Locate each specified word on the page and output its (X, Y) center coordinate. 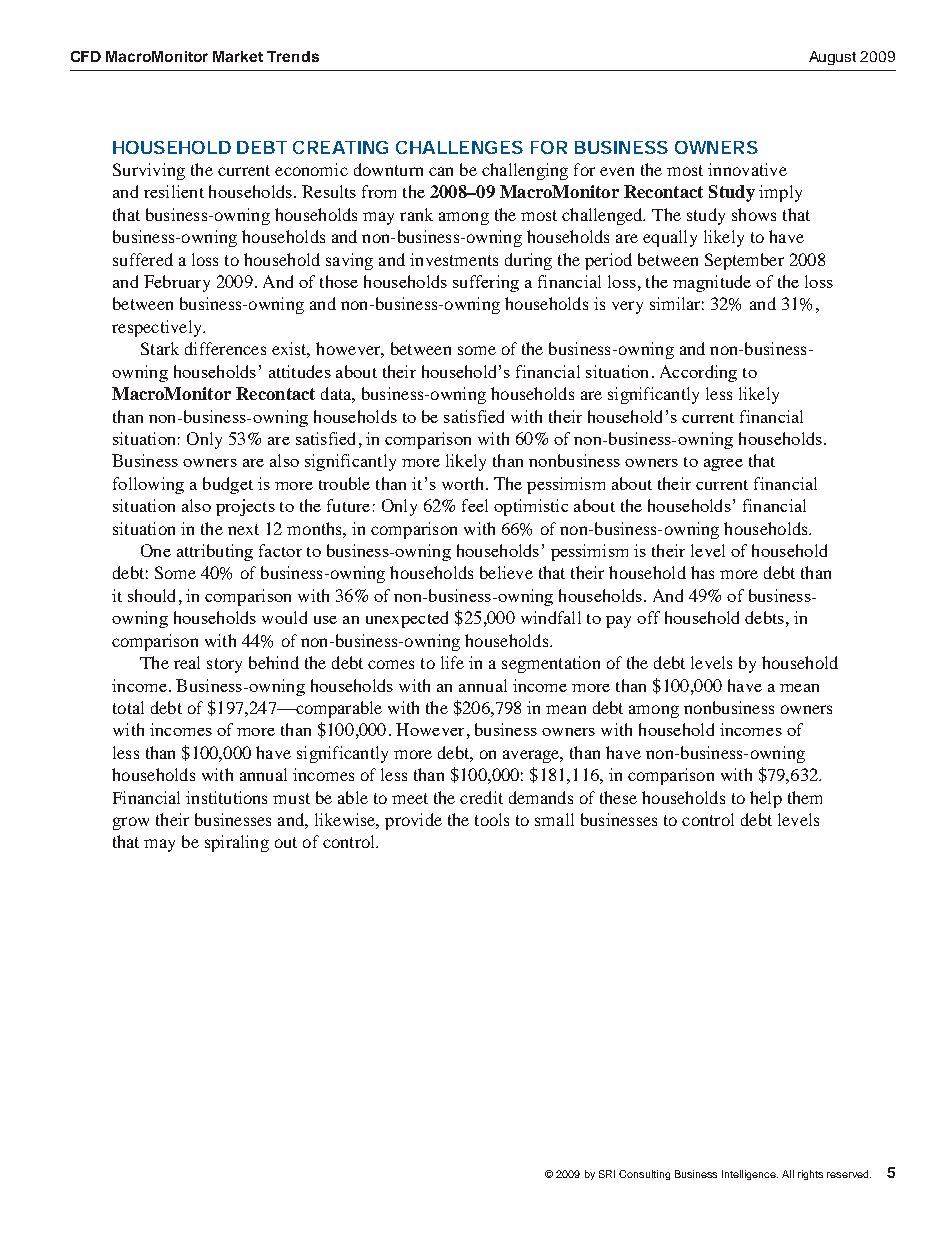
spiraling (237, 843)
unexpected (407, 619)
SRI (607, 1174)
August (832, 58)
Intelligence (750, 1175)
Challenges (459, 147)
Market (238, 56)
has (702, 572)
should (151, 595)
